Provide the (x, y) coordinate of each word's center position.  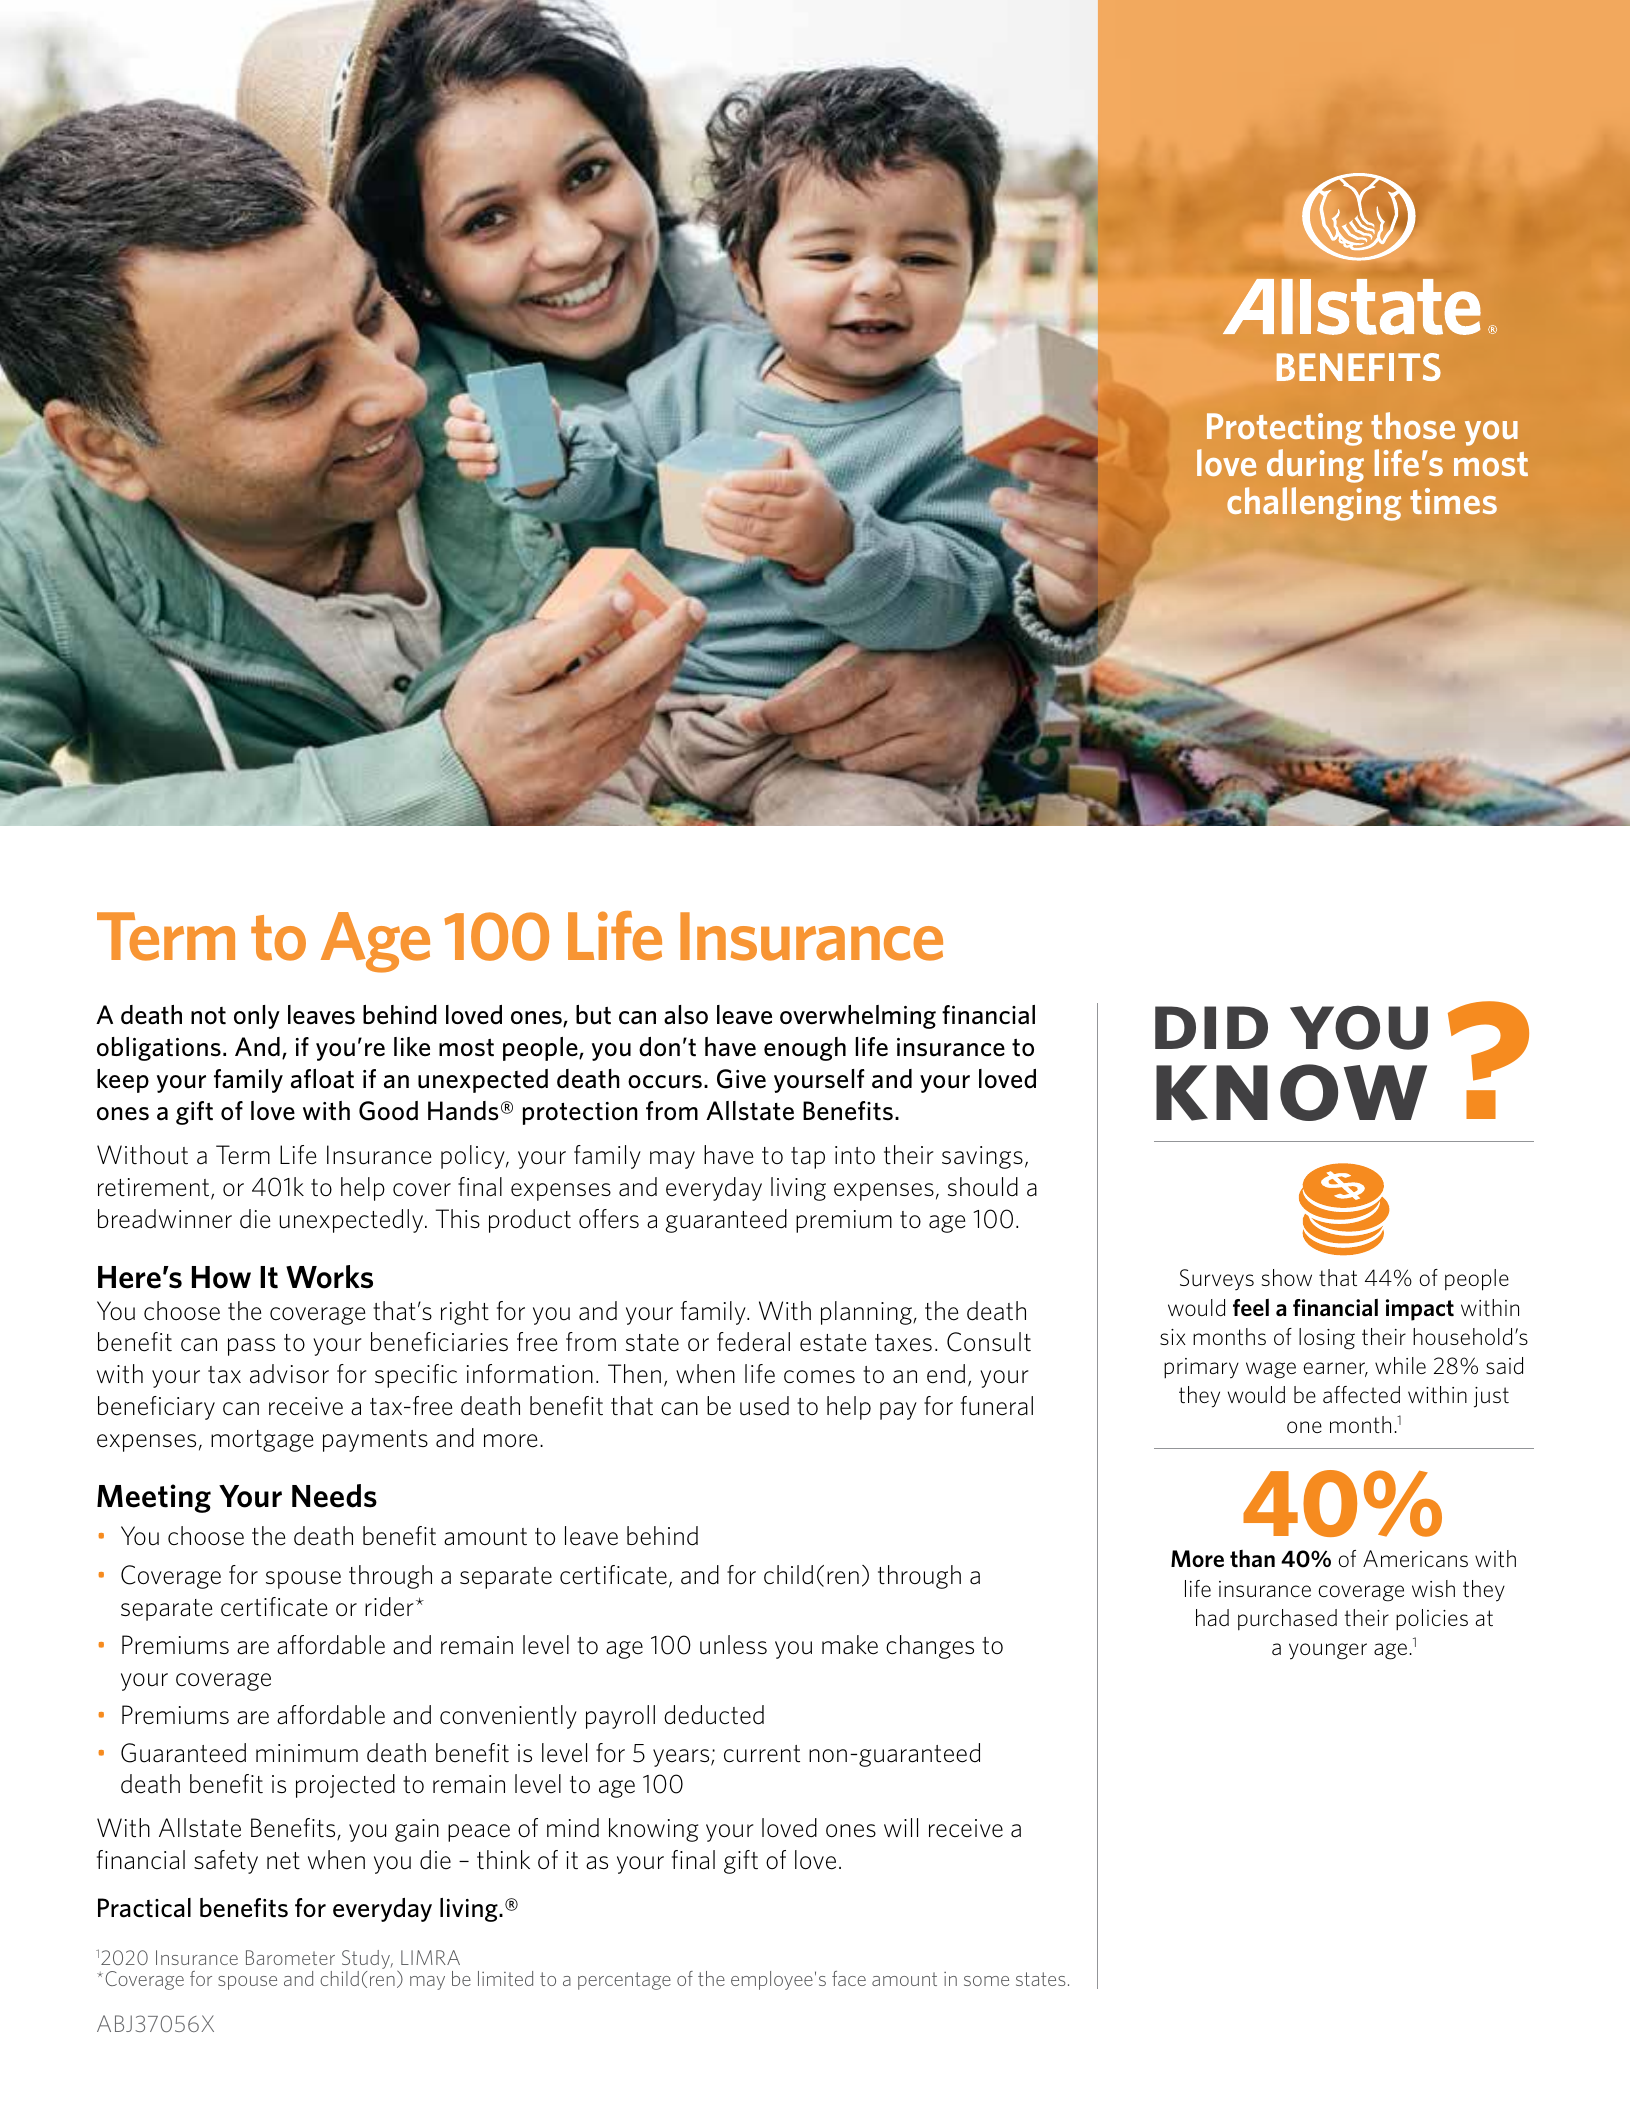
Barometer (290, 1957)
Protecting (1285, 429)
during (1315, 466)
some (986, 1981)
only (257, 1017)
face (849, 1978)
